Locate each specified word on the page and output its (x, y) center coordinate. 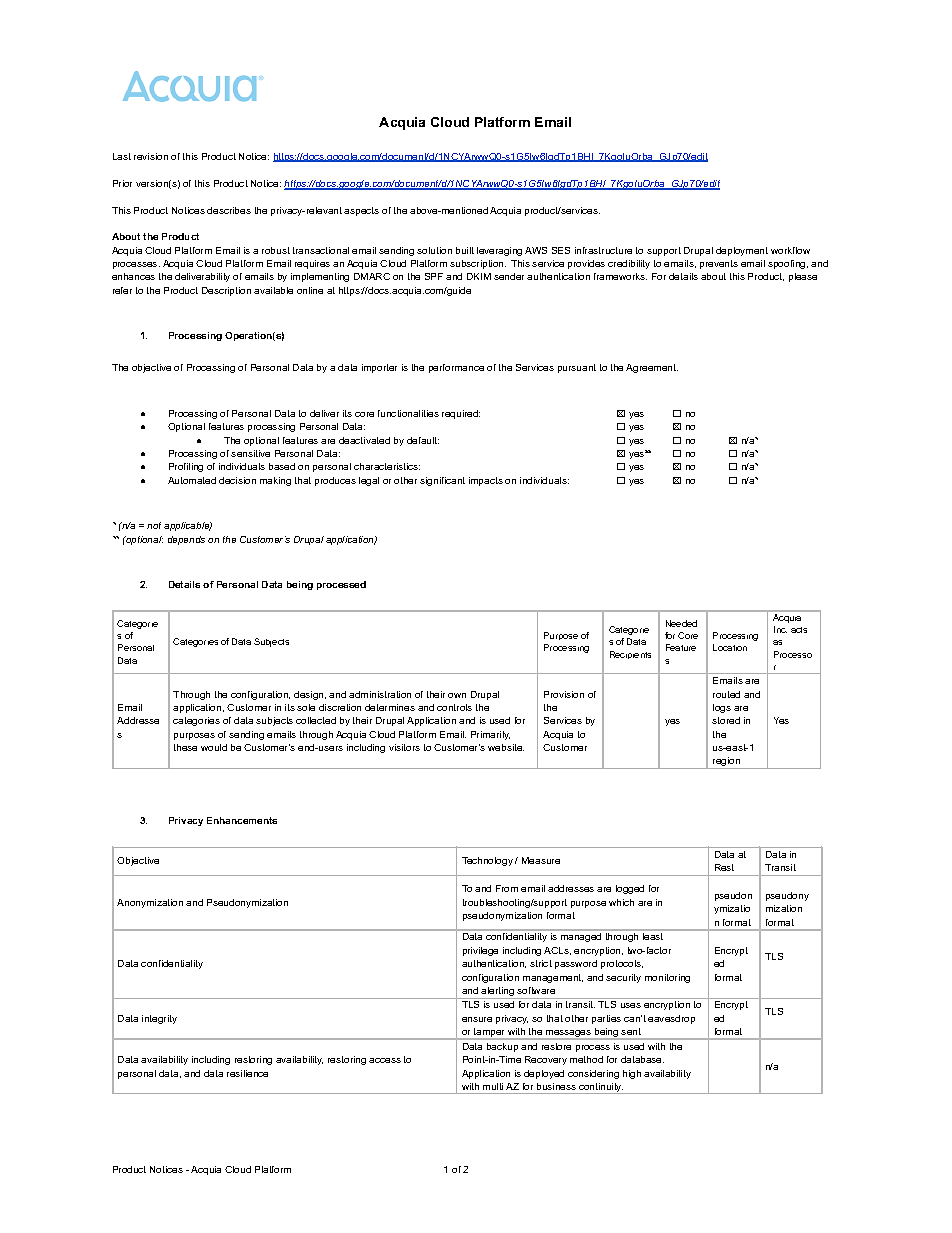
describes (229, 210)
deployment (742, 251)
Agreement (652, 368)
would (214, 747)
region (727, 763)
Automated (192, 480)
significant (442, 481)
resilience (247, 1073)
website (506, 747)
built (465, 250)
